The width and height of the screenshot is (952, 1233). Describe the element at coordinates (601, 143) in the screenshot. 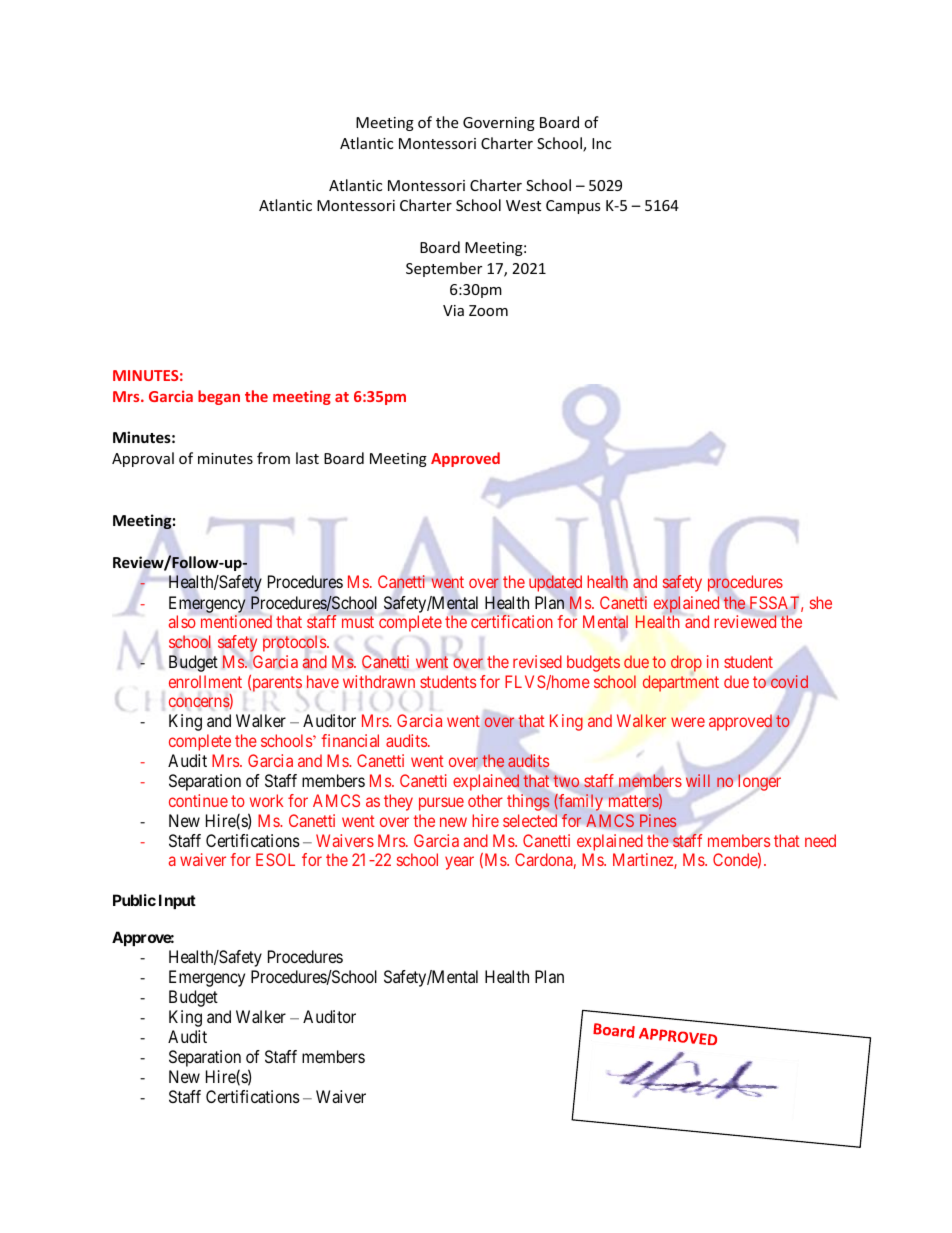

I see `Inc` at that location.
